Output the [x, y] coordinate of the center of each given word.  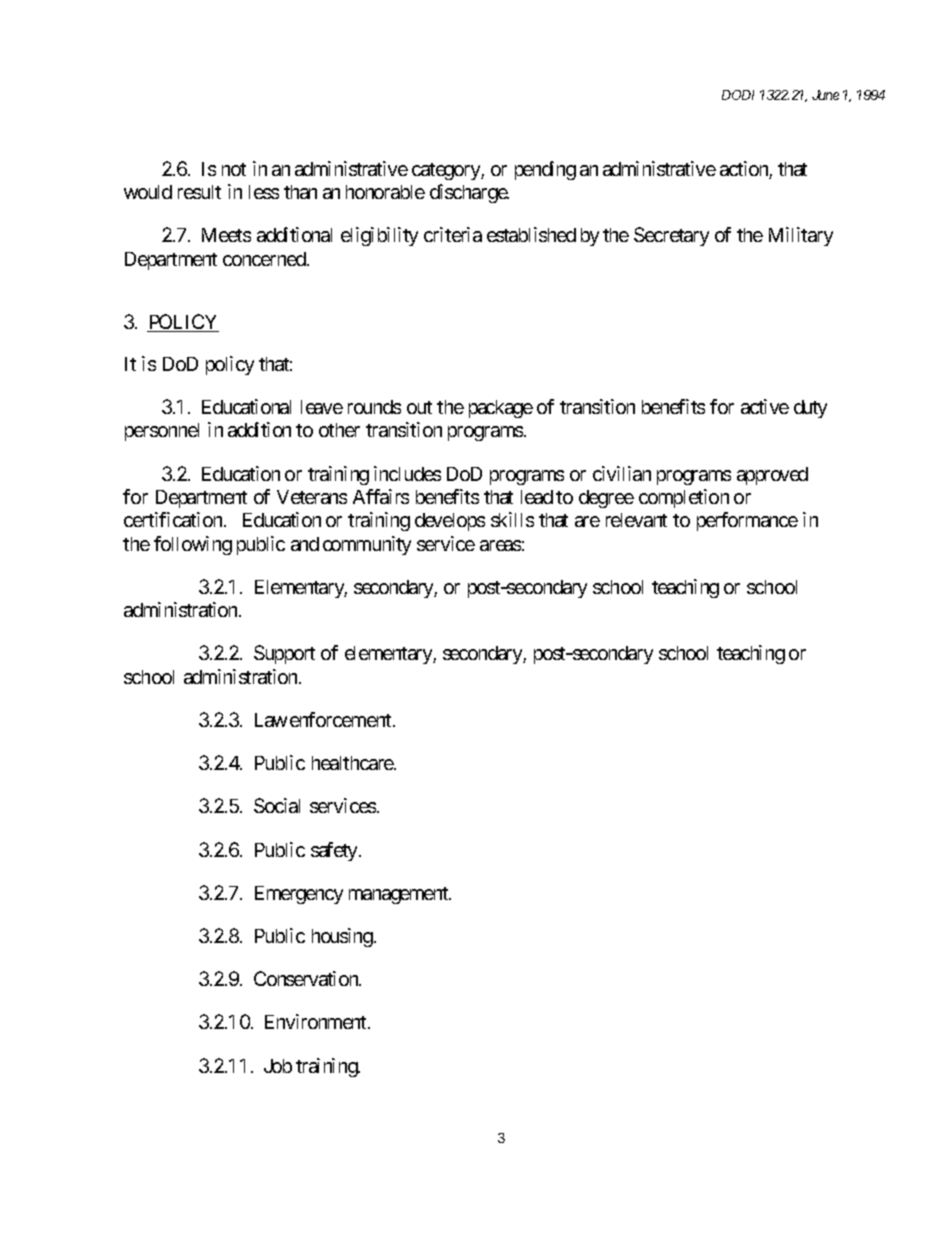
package [501, 409]
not [234, 169]
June [825, 95]
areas [500, 545]
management [399, 895]
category [447, 171]
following [193, 545]
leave [322, 407]
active [765, 406]
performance [747, 521]
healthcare [353, 763]
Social [277, 805]
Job [278, 1066]
